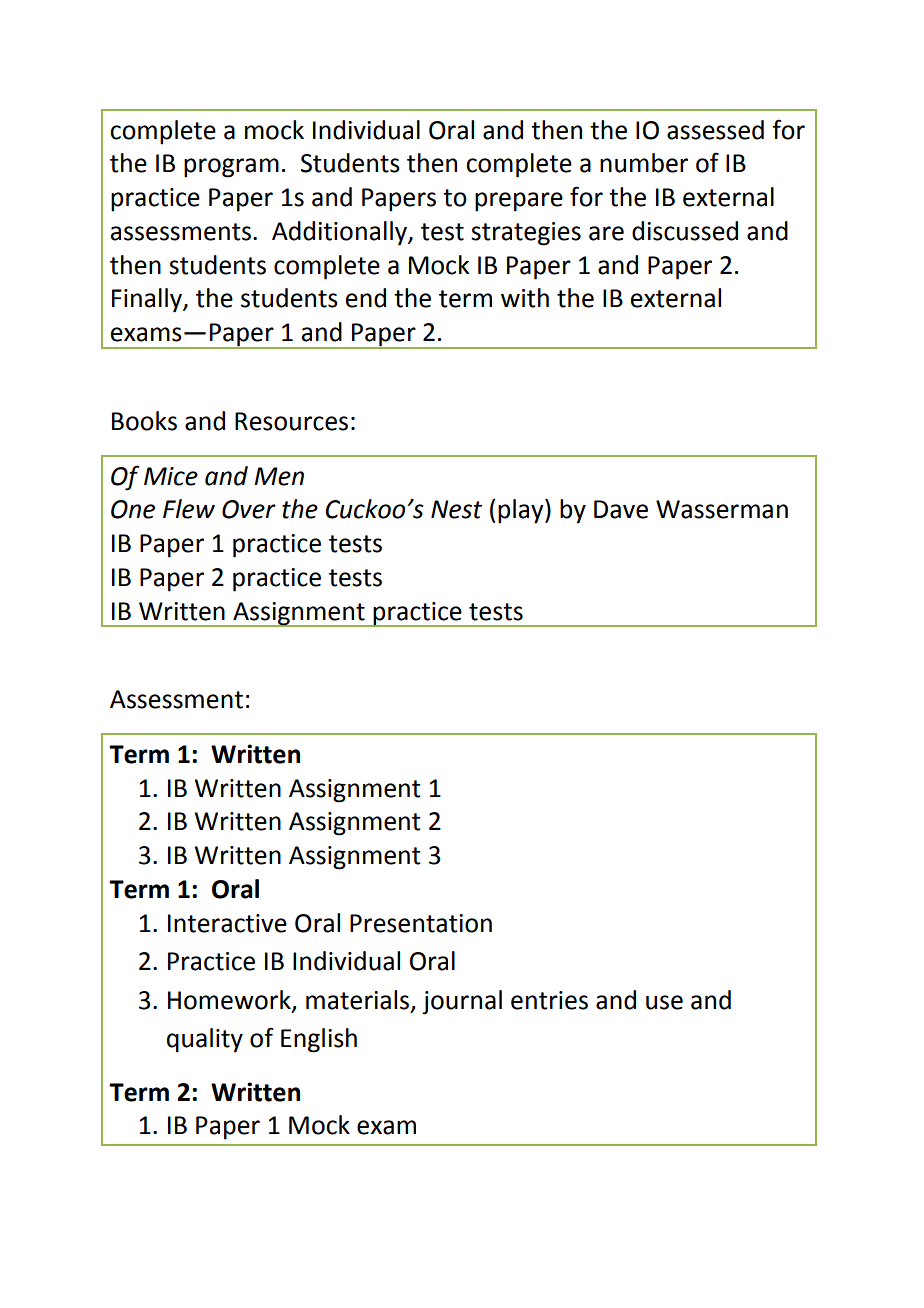  What do you see at coordinates (456, 509) in the document?
I see `Nest` at bounding box center [456, 509].
